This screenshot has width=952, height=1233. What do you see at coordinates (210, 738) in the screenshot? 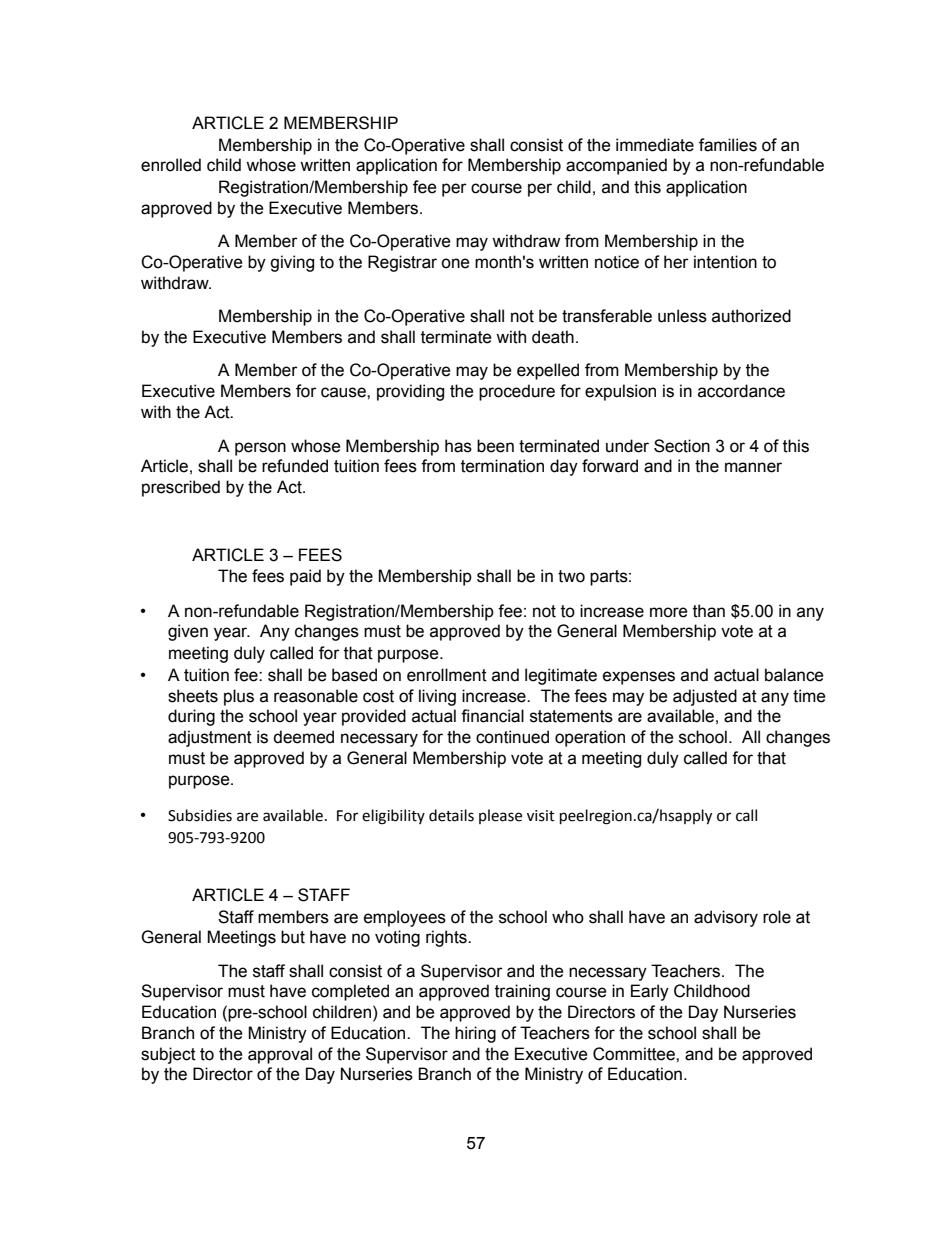
I see `adjustment` at bounding box center [210, 738].
